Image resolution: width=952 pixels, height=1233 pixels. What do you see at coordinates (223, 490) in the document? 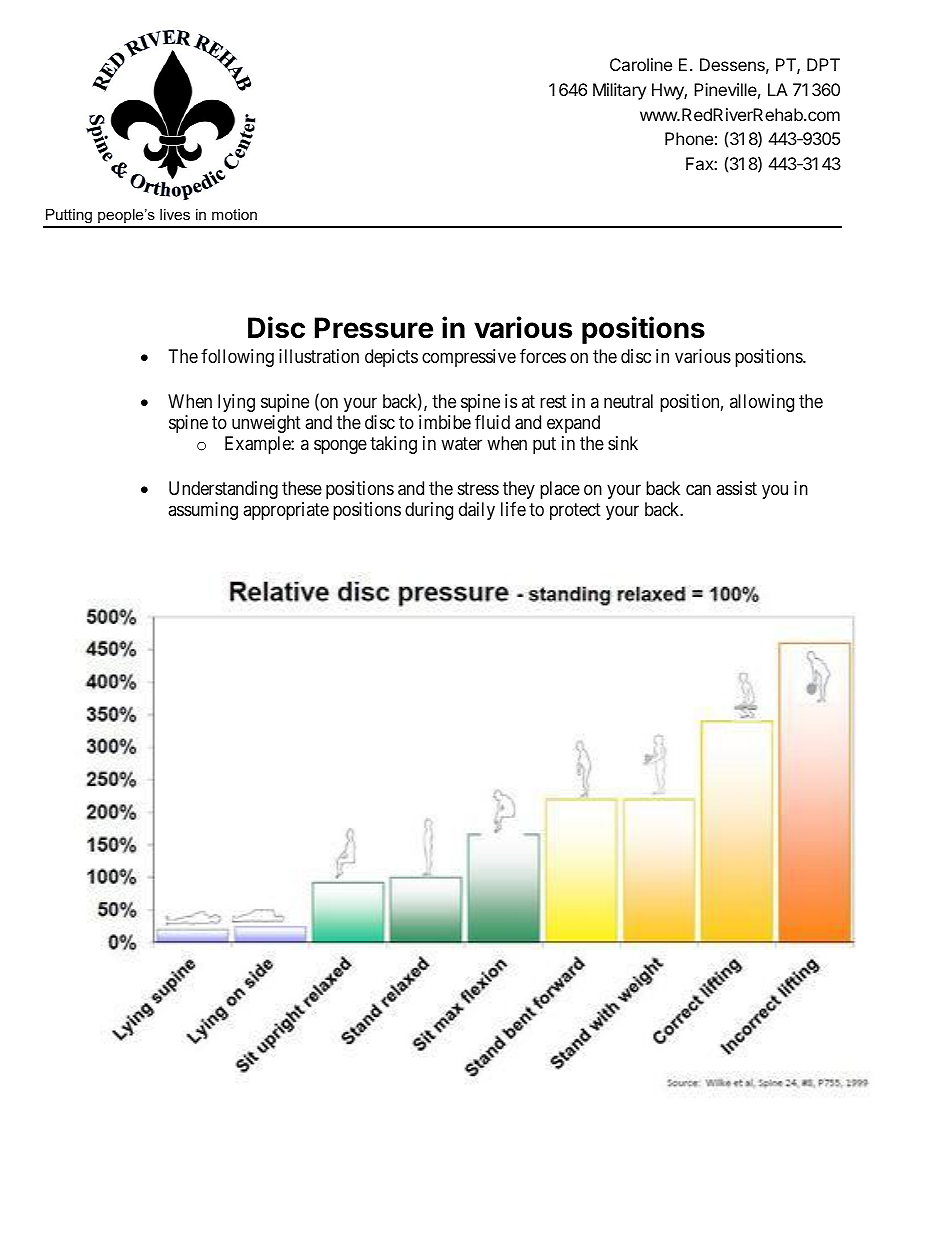
I see `Understanding` at bounding box center [223, 490].
